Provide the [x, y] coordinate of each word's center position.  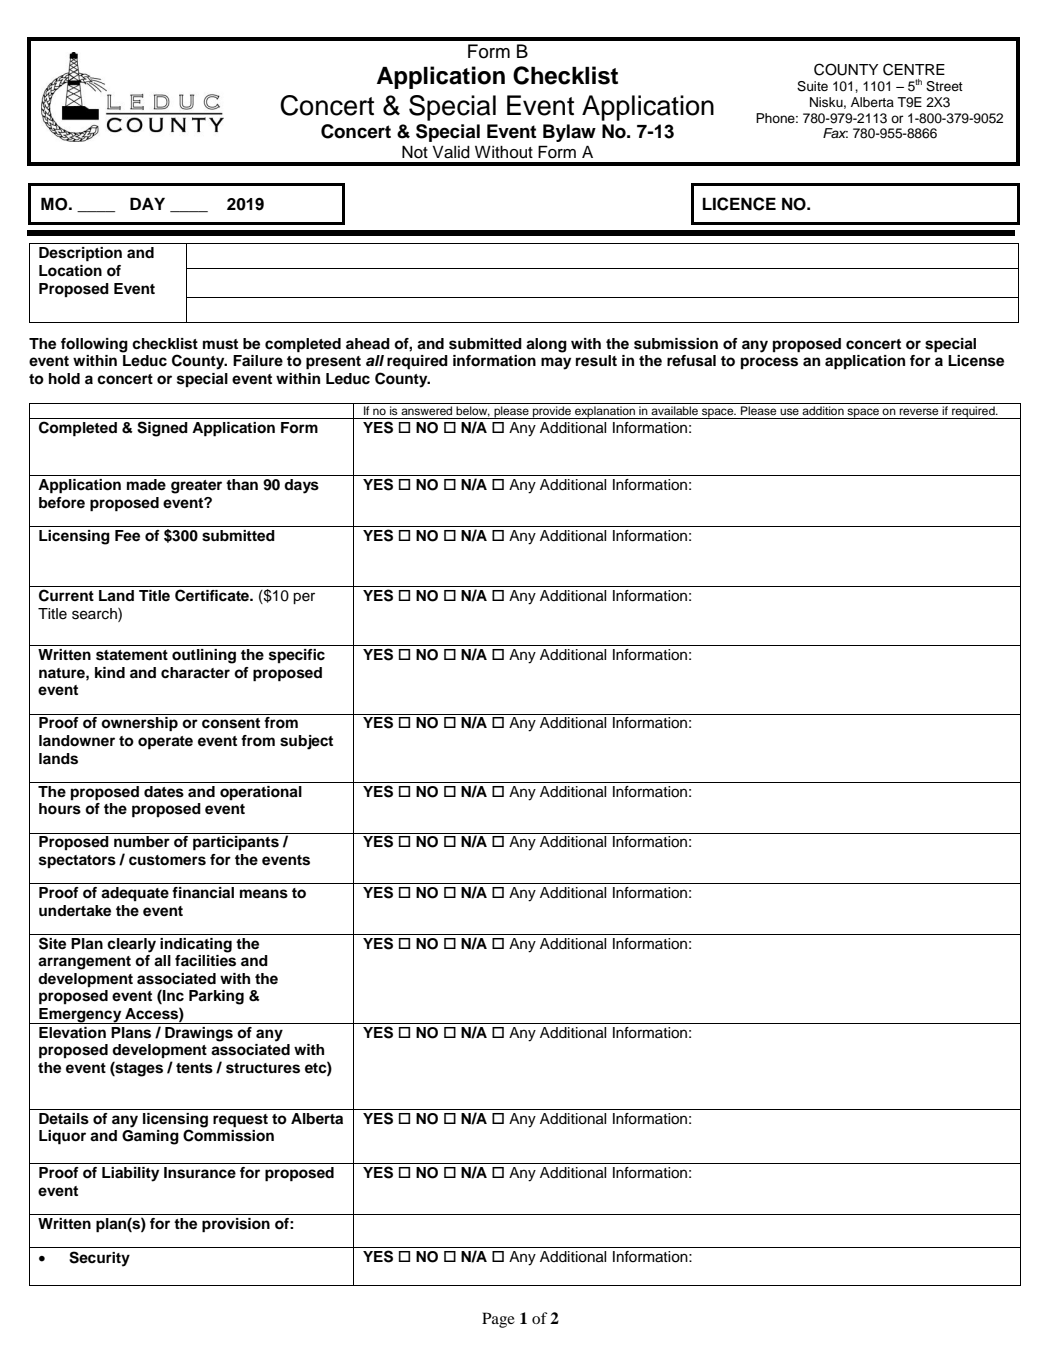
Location [70, 271]
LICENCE [739, 204]
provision [236, 1225]
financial [203, 893]
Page [498, 1320]
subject [306, 742]
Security [99, 1259]
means [264, 894]
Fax [835, 133]
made [146, 485]
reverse [918, 411]
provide [552, 412]
